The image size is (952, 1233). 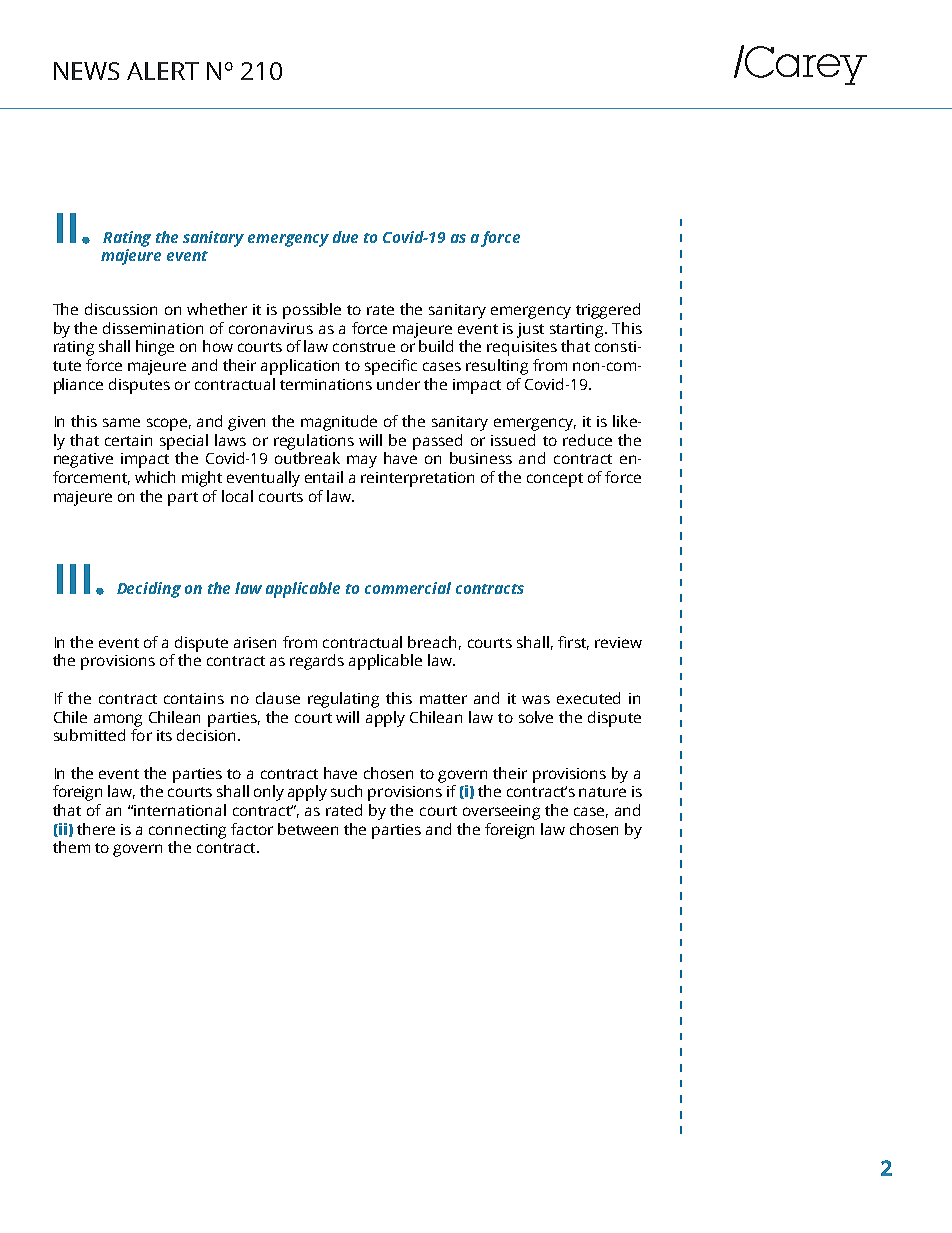 I want to click on requisites, so click(x=522, y=348).
